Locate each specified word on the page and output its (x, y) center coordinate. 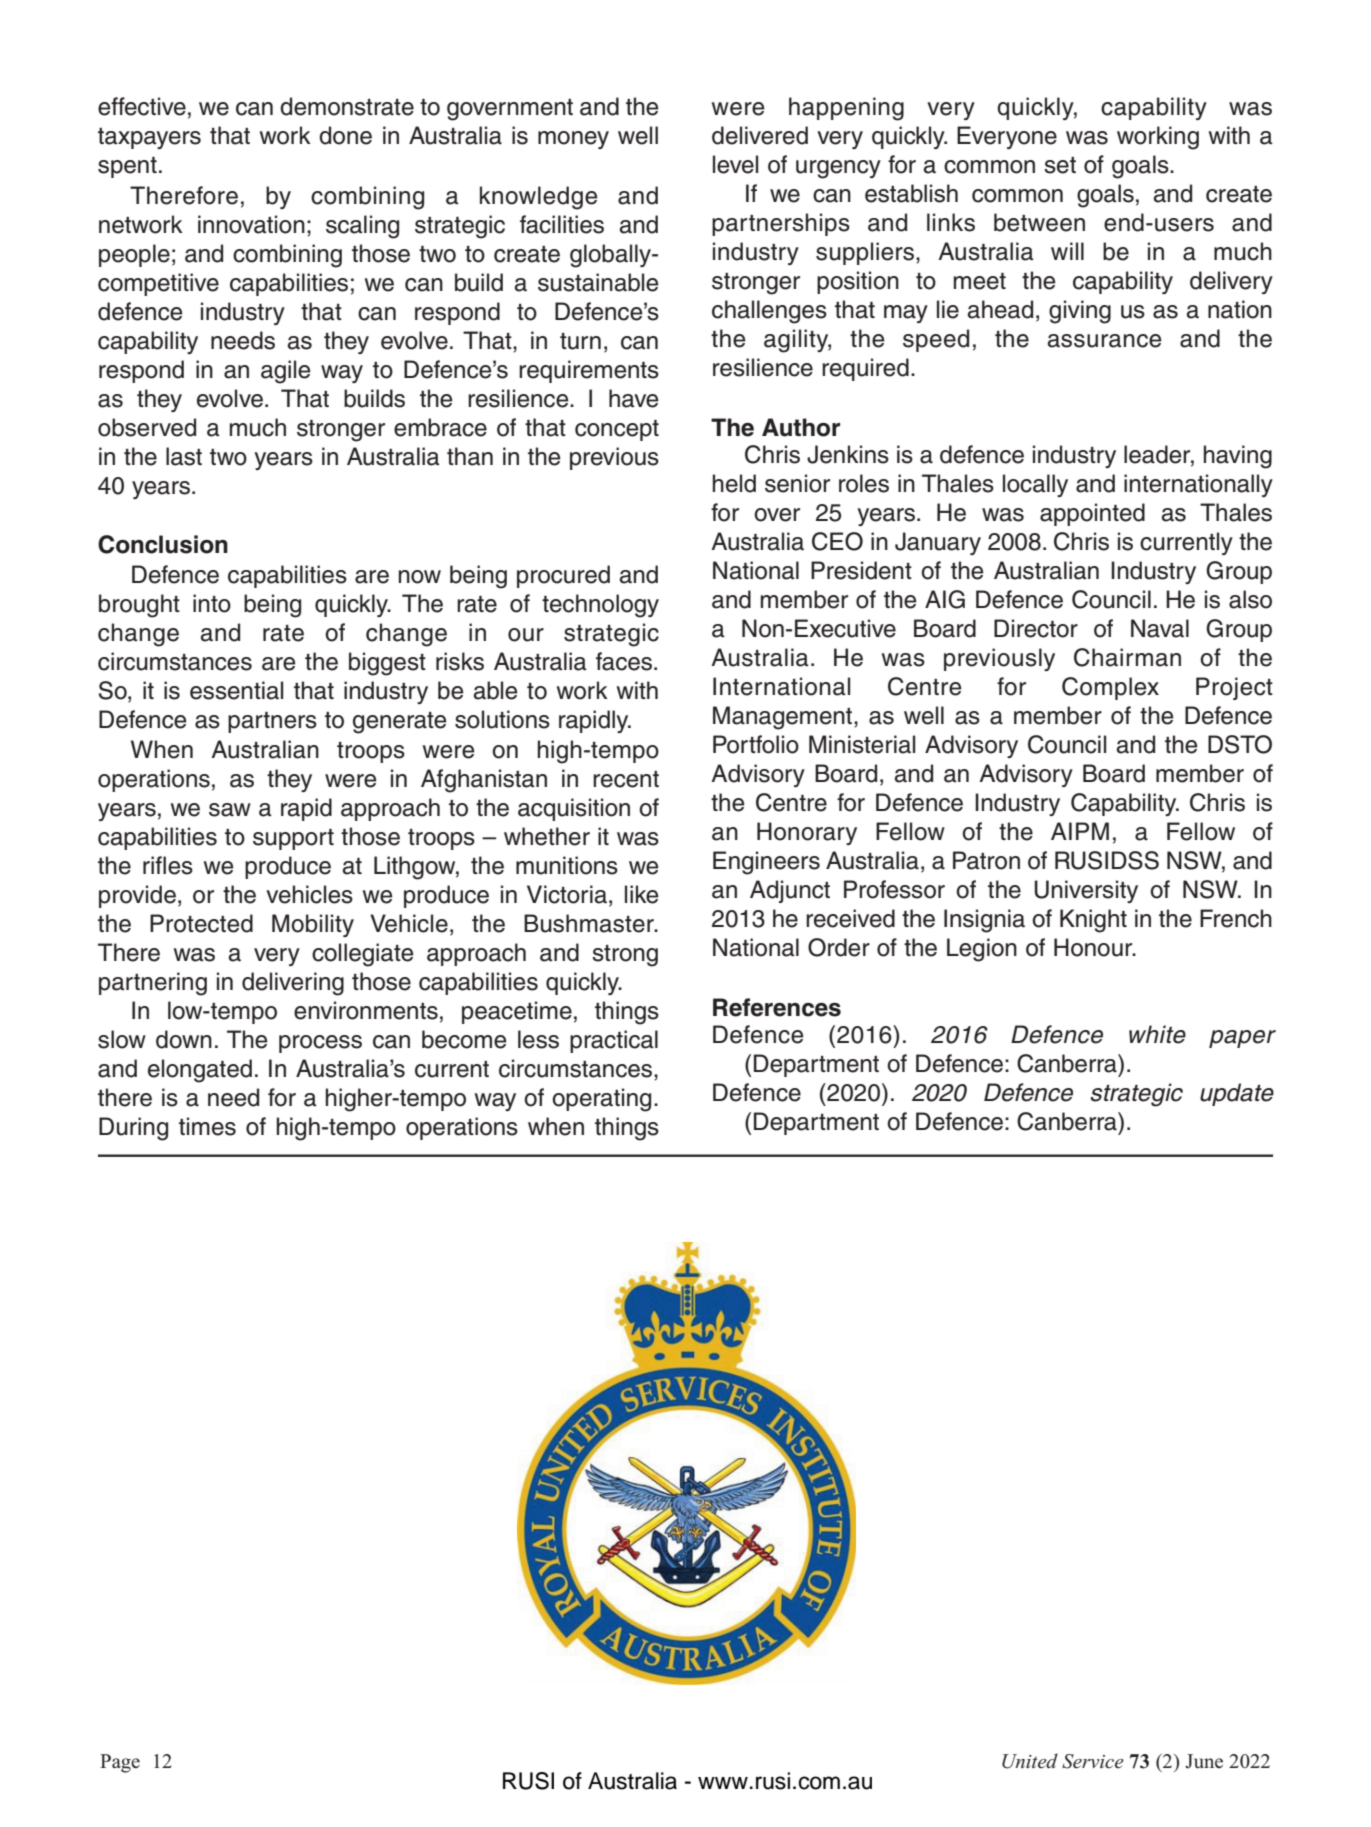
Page (120, 1763)
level (735, 164)
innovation (251, 224)
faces (625, 661)
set (1060, 165)
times (207, 1126)
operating (601, 1100)
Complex (1110, 688)
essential (236, 690)
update (1237, 1094)
